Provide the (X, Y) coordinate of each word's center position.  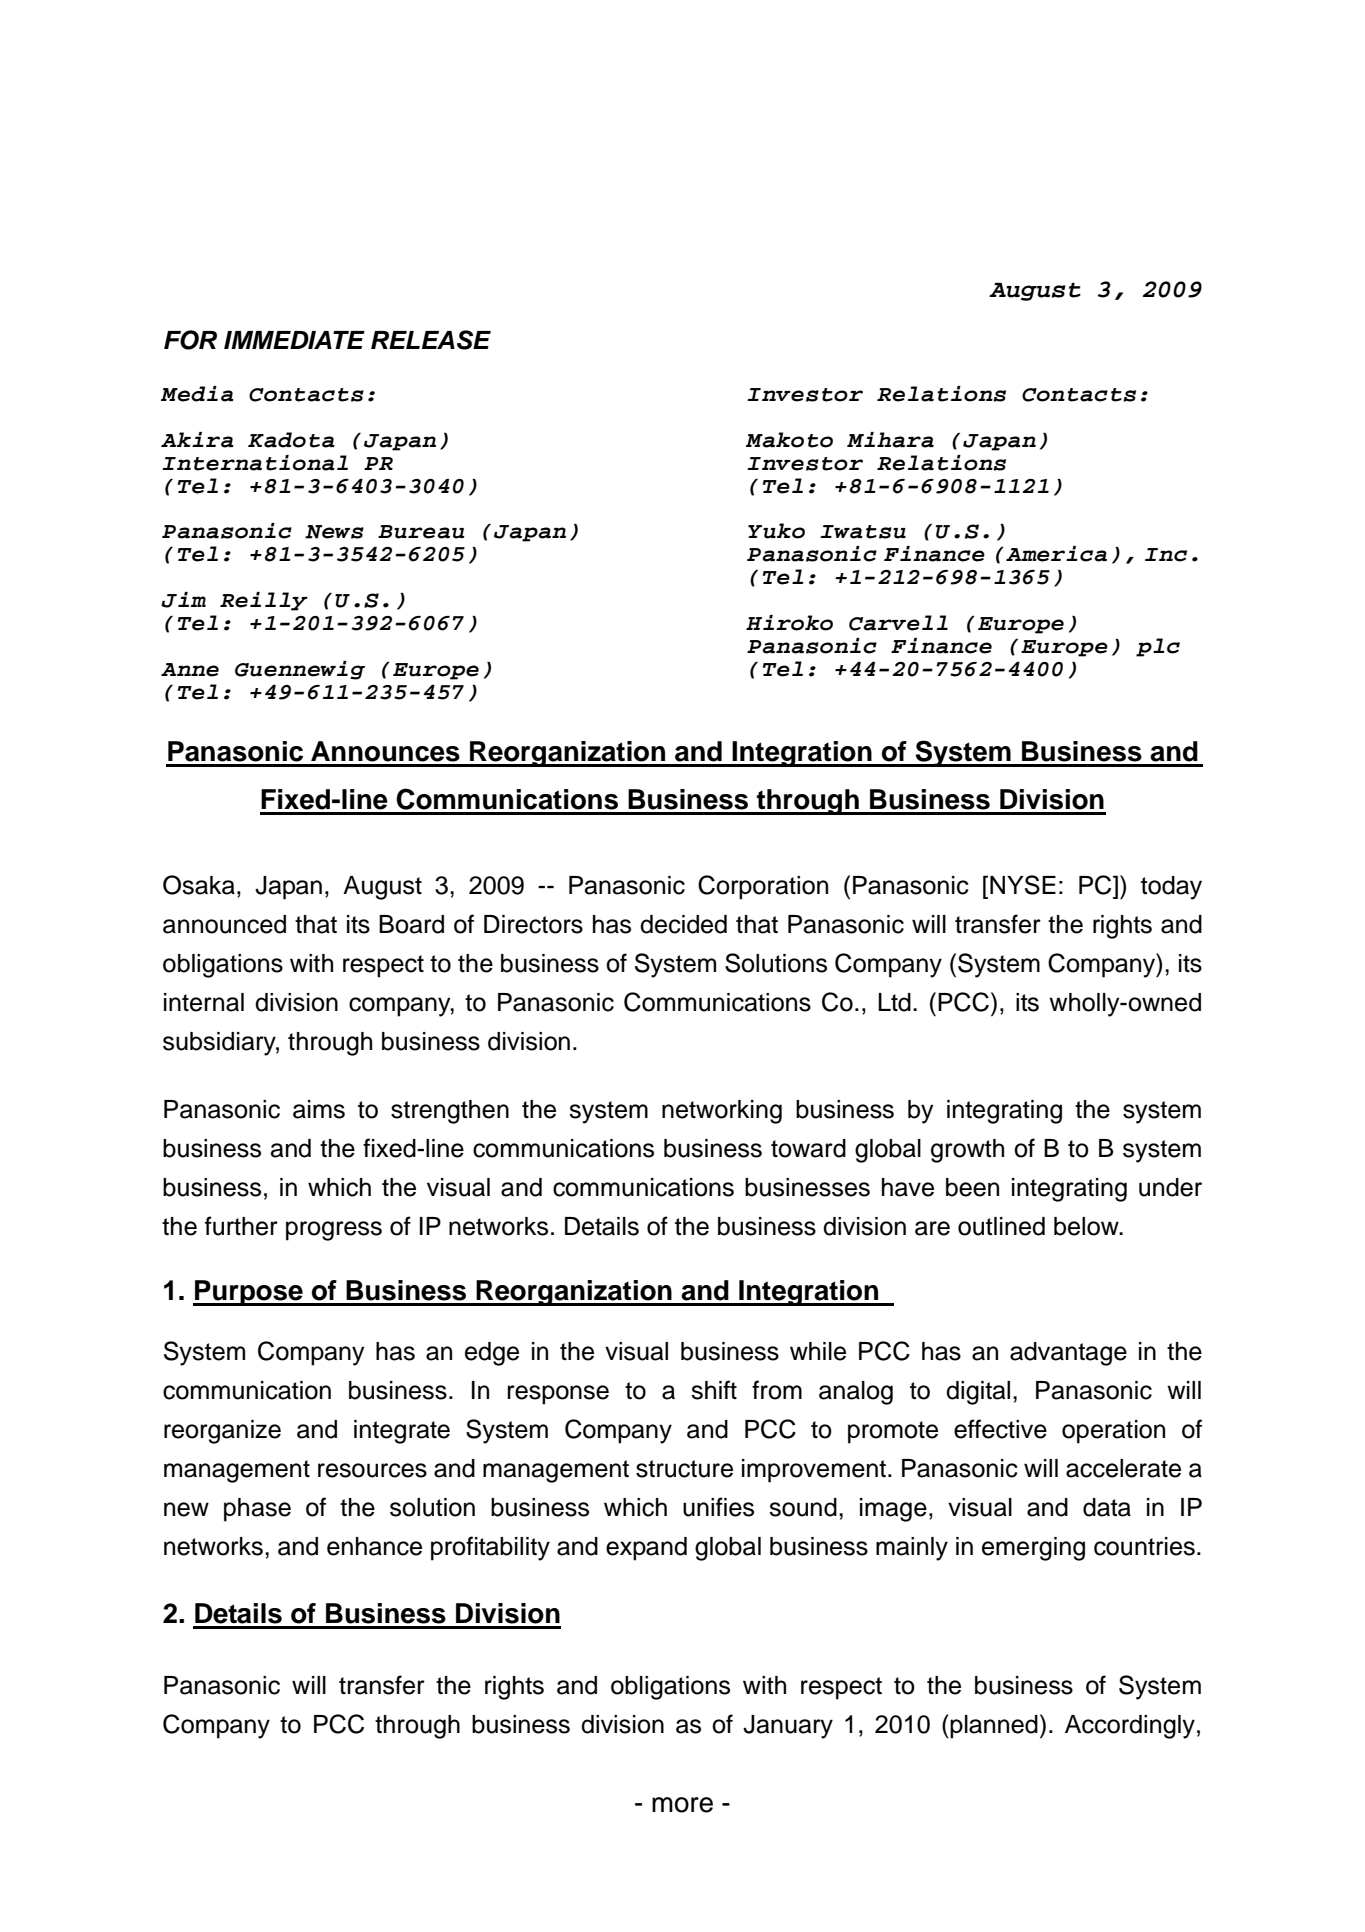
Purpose (249, 1293)
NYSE (1023, 885)
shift (714, 1390)
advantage (1068, 1354)
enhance (374, 1546)
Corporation (763, 887)
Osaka (199, 885)
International (255, 463)
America (1056, 554)
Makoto (789, 440)
